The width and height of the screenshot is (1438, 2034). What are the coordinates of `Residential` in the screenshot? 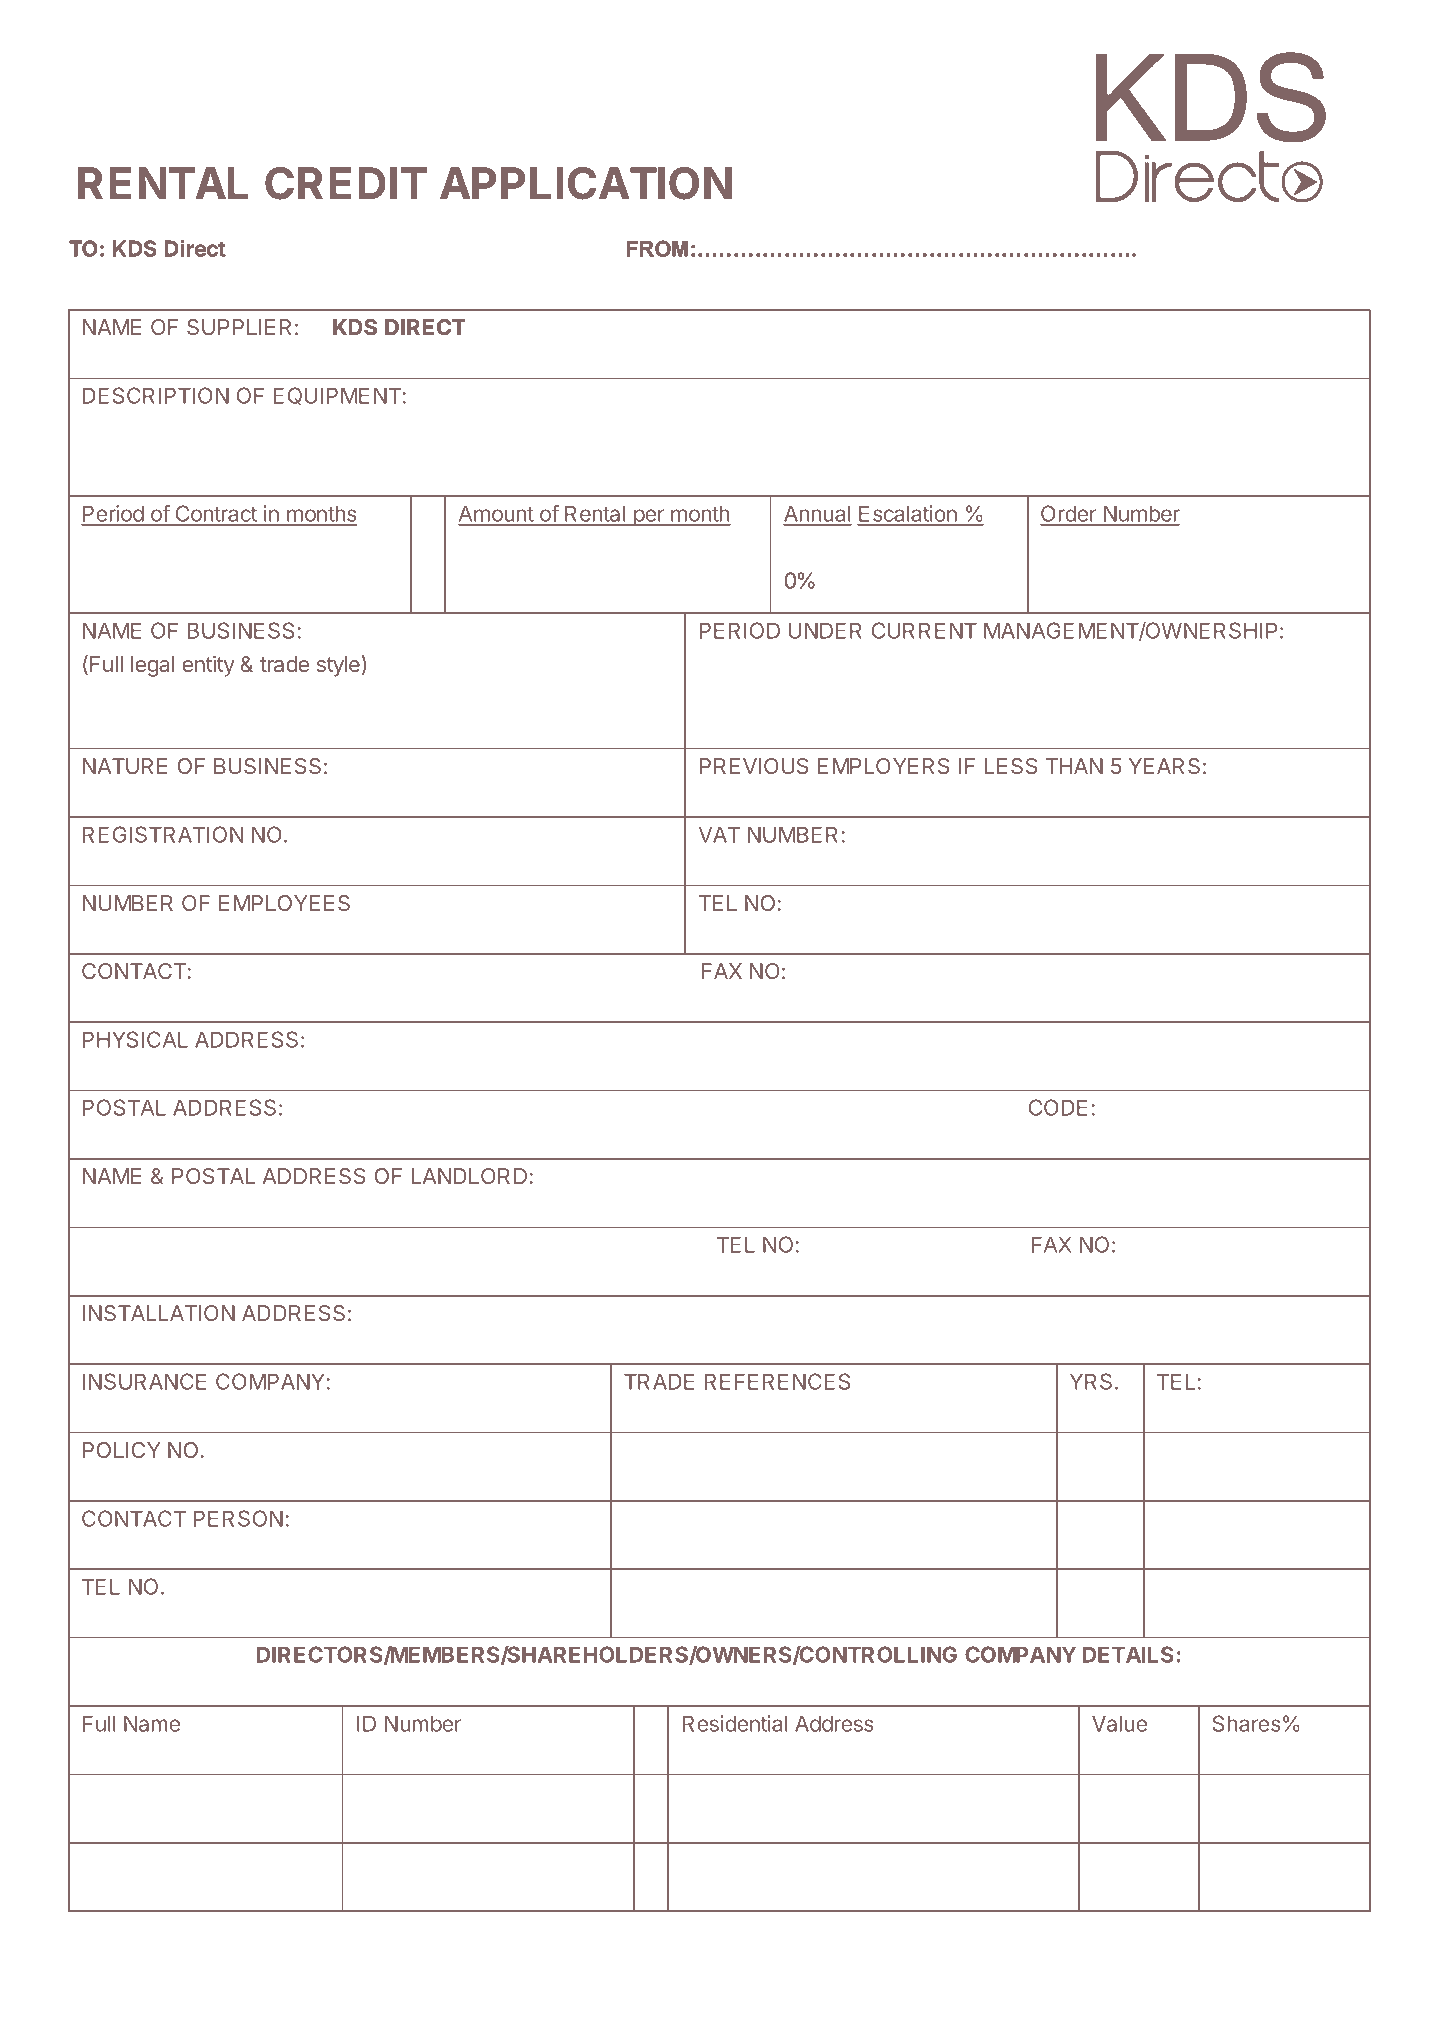 It's located at (735, 1723).
